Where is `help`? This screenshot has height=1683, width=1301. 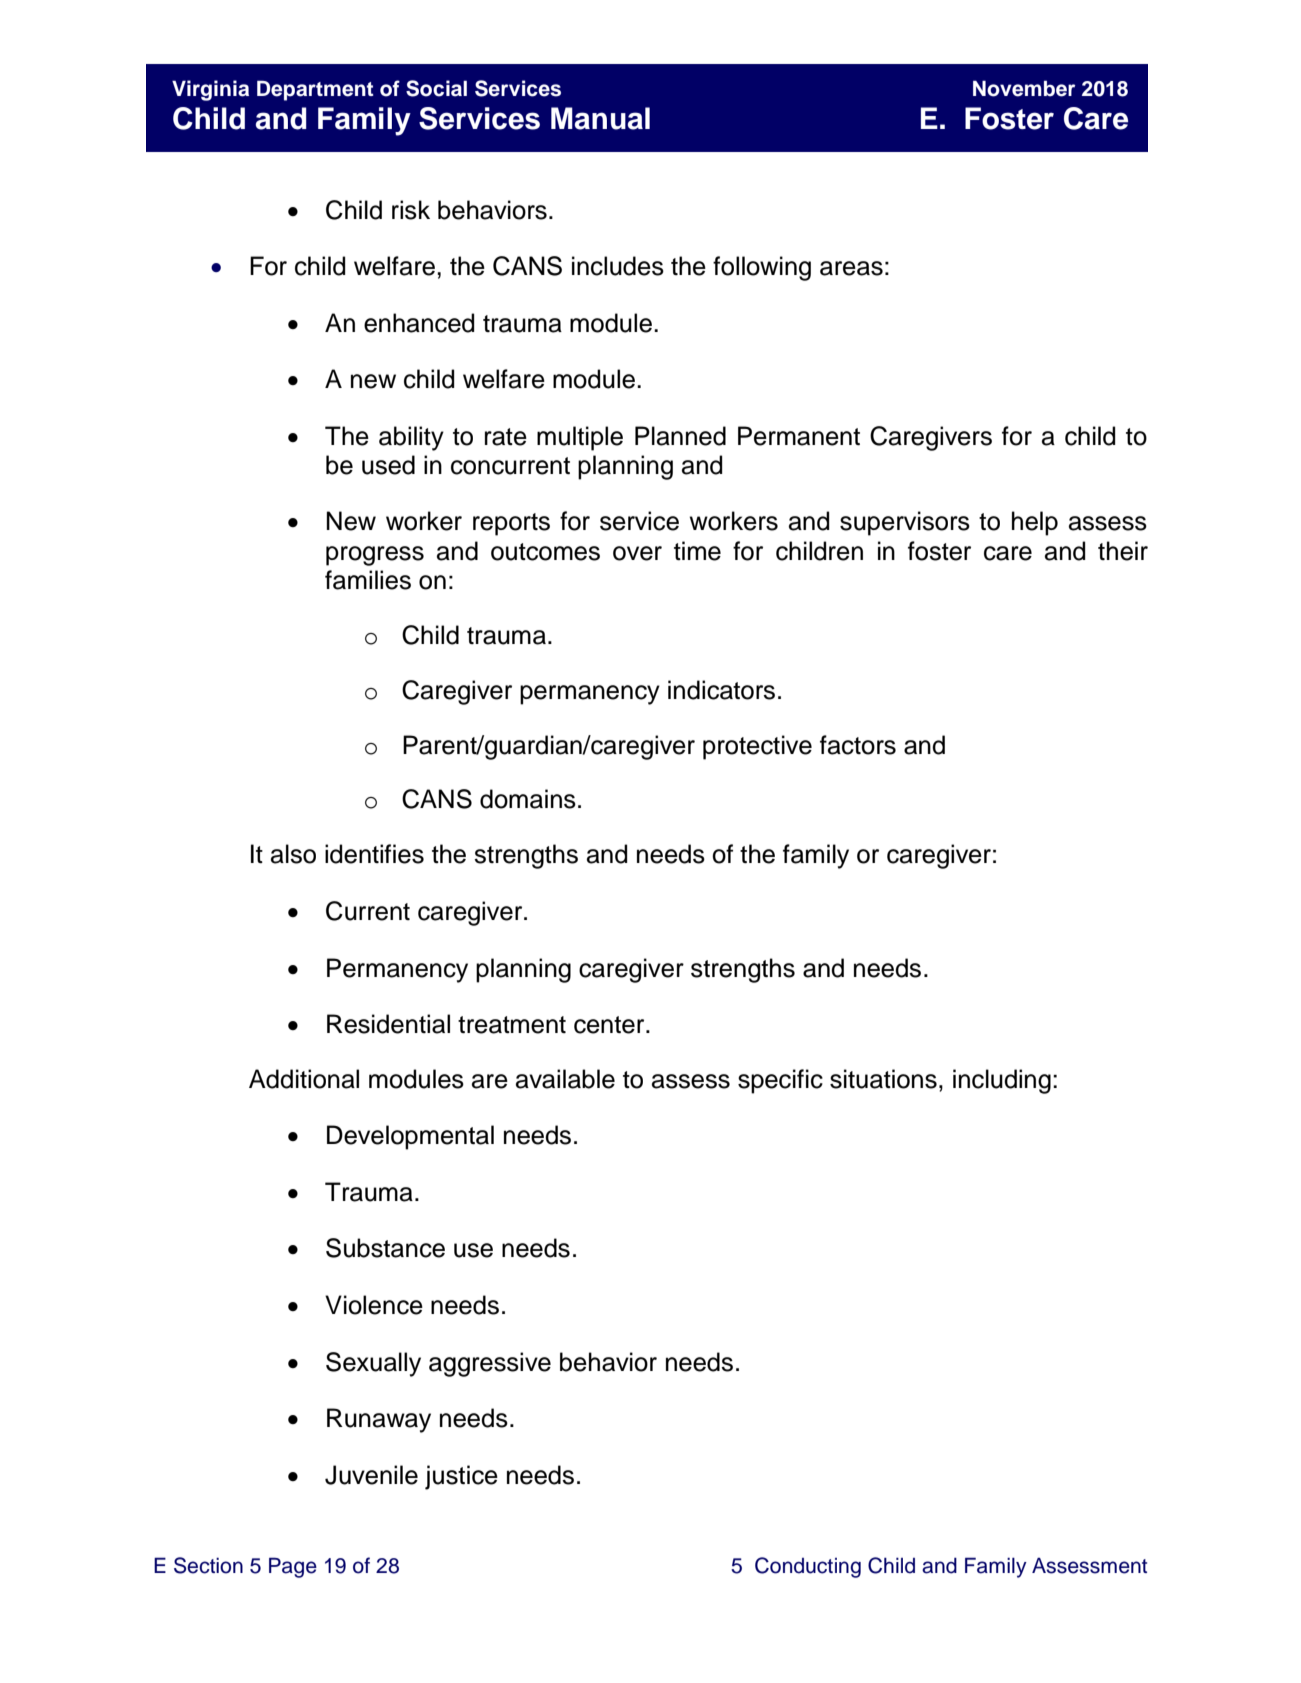 help is located at coordinates (1035, 523).
